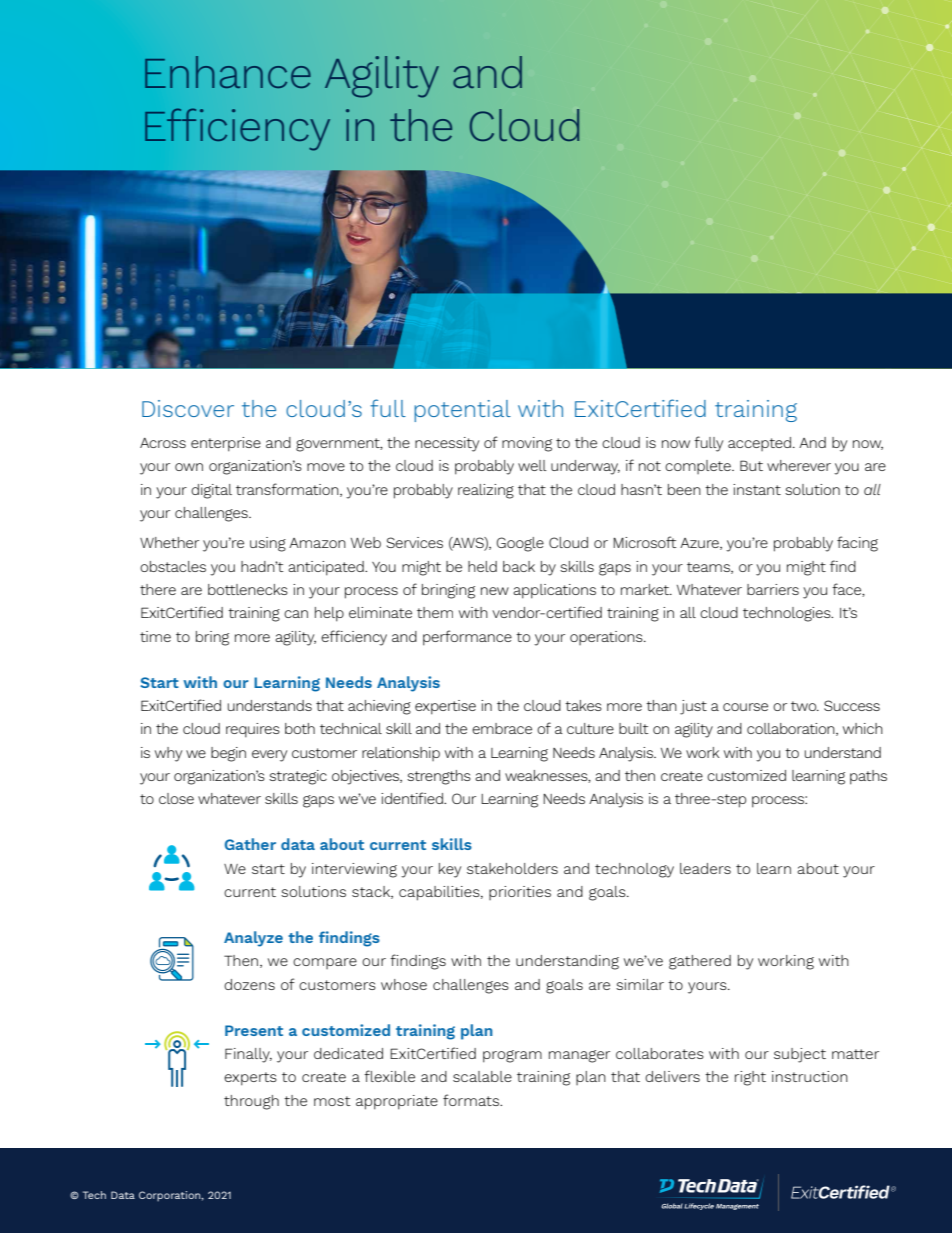  What do you see at coordinates (810, 1076) in the page?
I see `instruction` at bounding box center [810, 1076].
